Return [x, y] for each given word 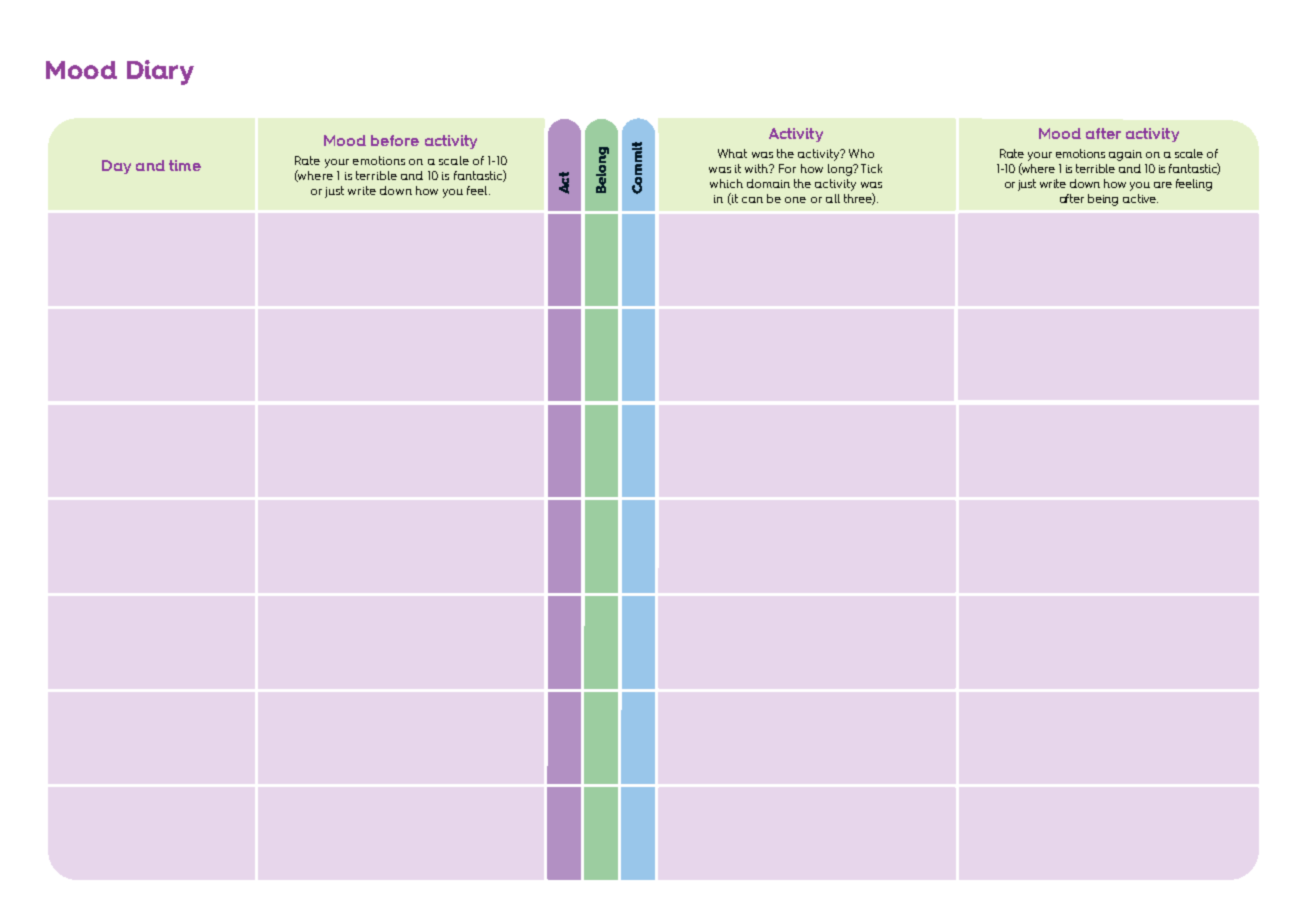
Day [116, 167]
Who [861, 153]
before [395, 140]
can [752, 200]
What [732, 153]
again [1125, 155]
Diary [160, 72]
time [185, 165]
